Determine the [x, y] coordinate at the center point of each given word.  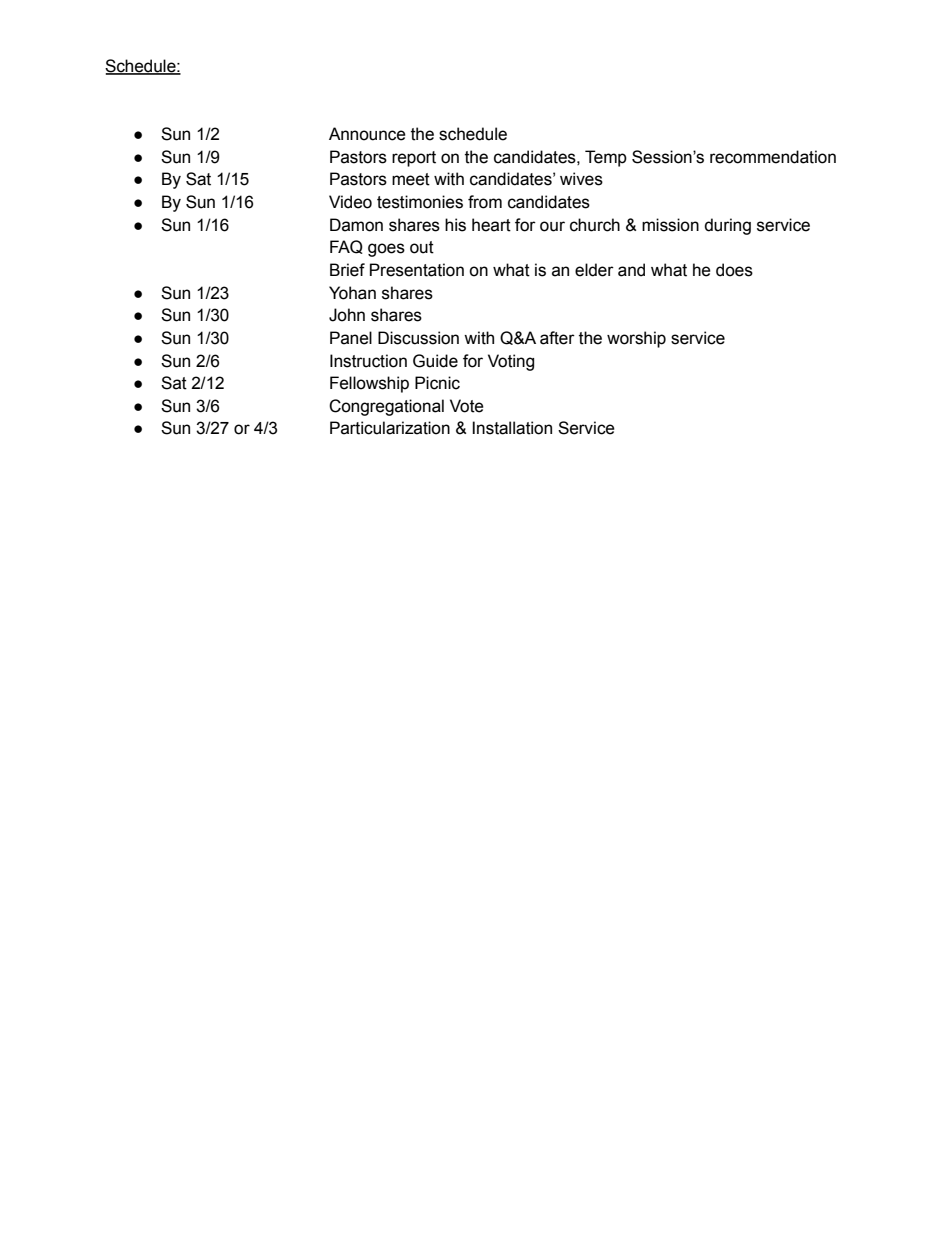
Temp [606, 158]
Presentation [417, 270]
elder [594, 270]
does [734, 270]
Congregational [386, 407]
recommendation [773, 157]
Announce [367, 134]
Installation [512, 428]
